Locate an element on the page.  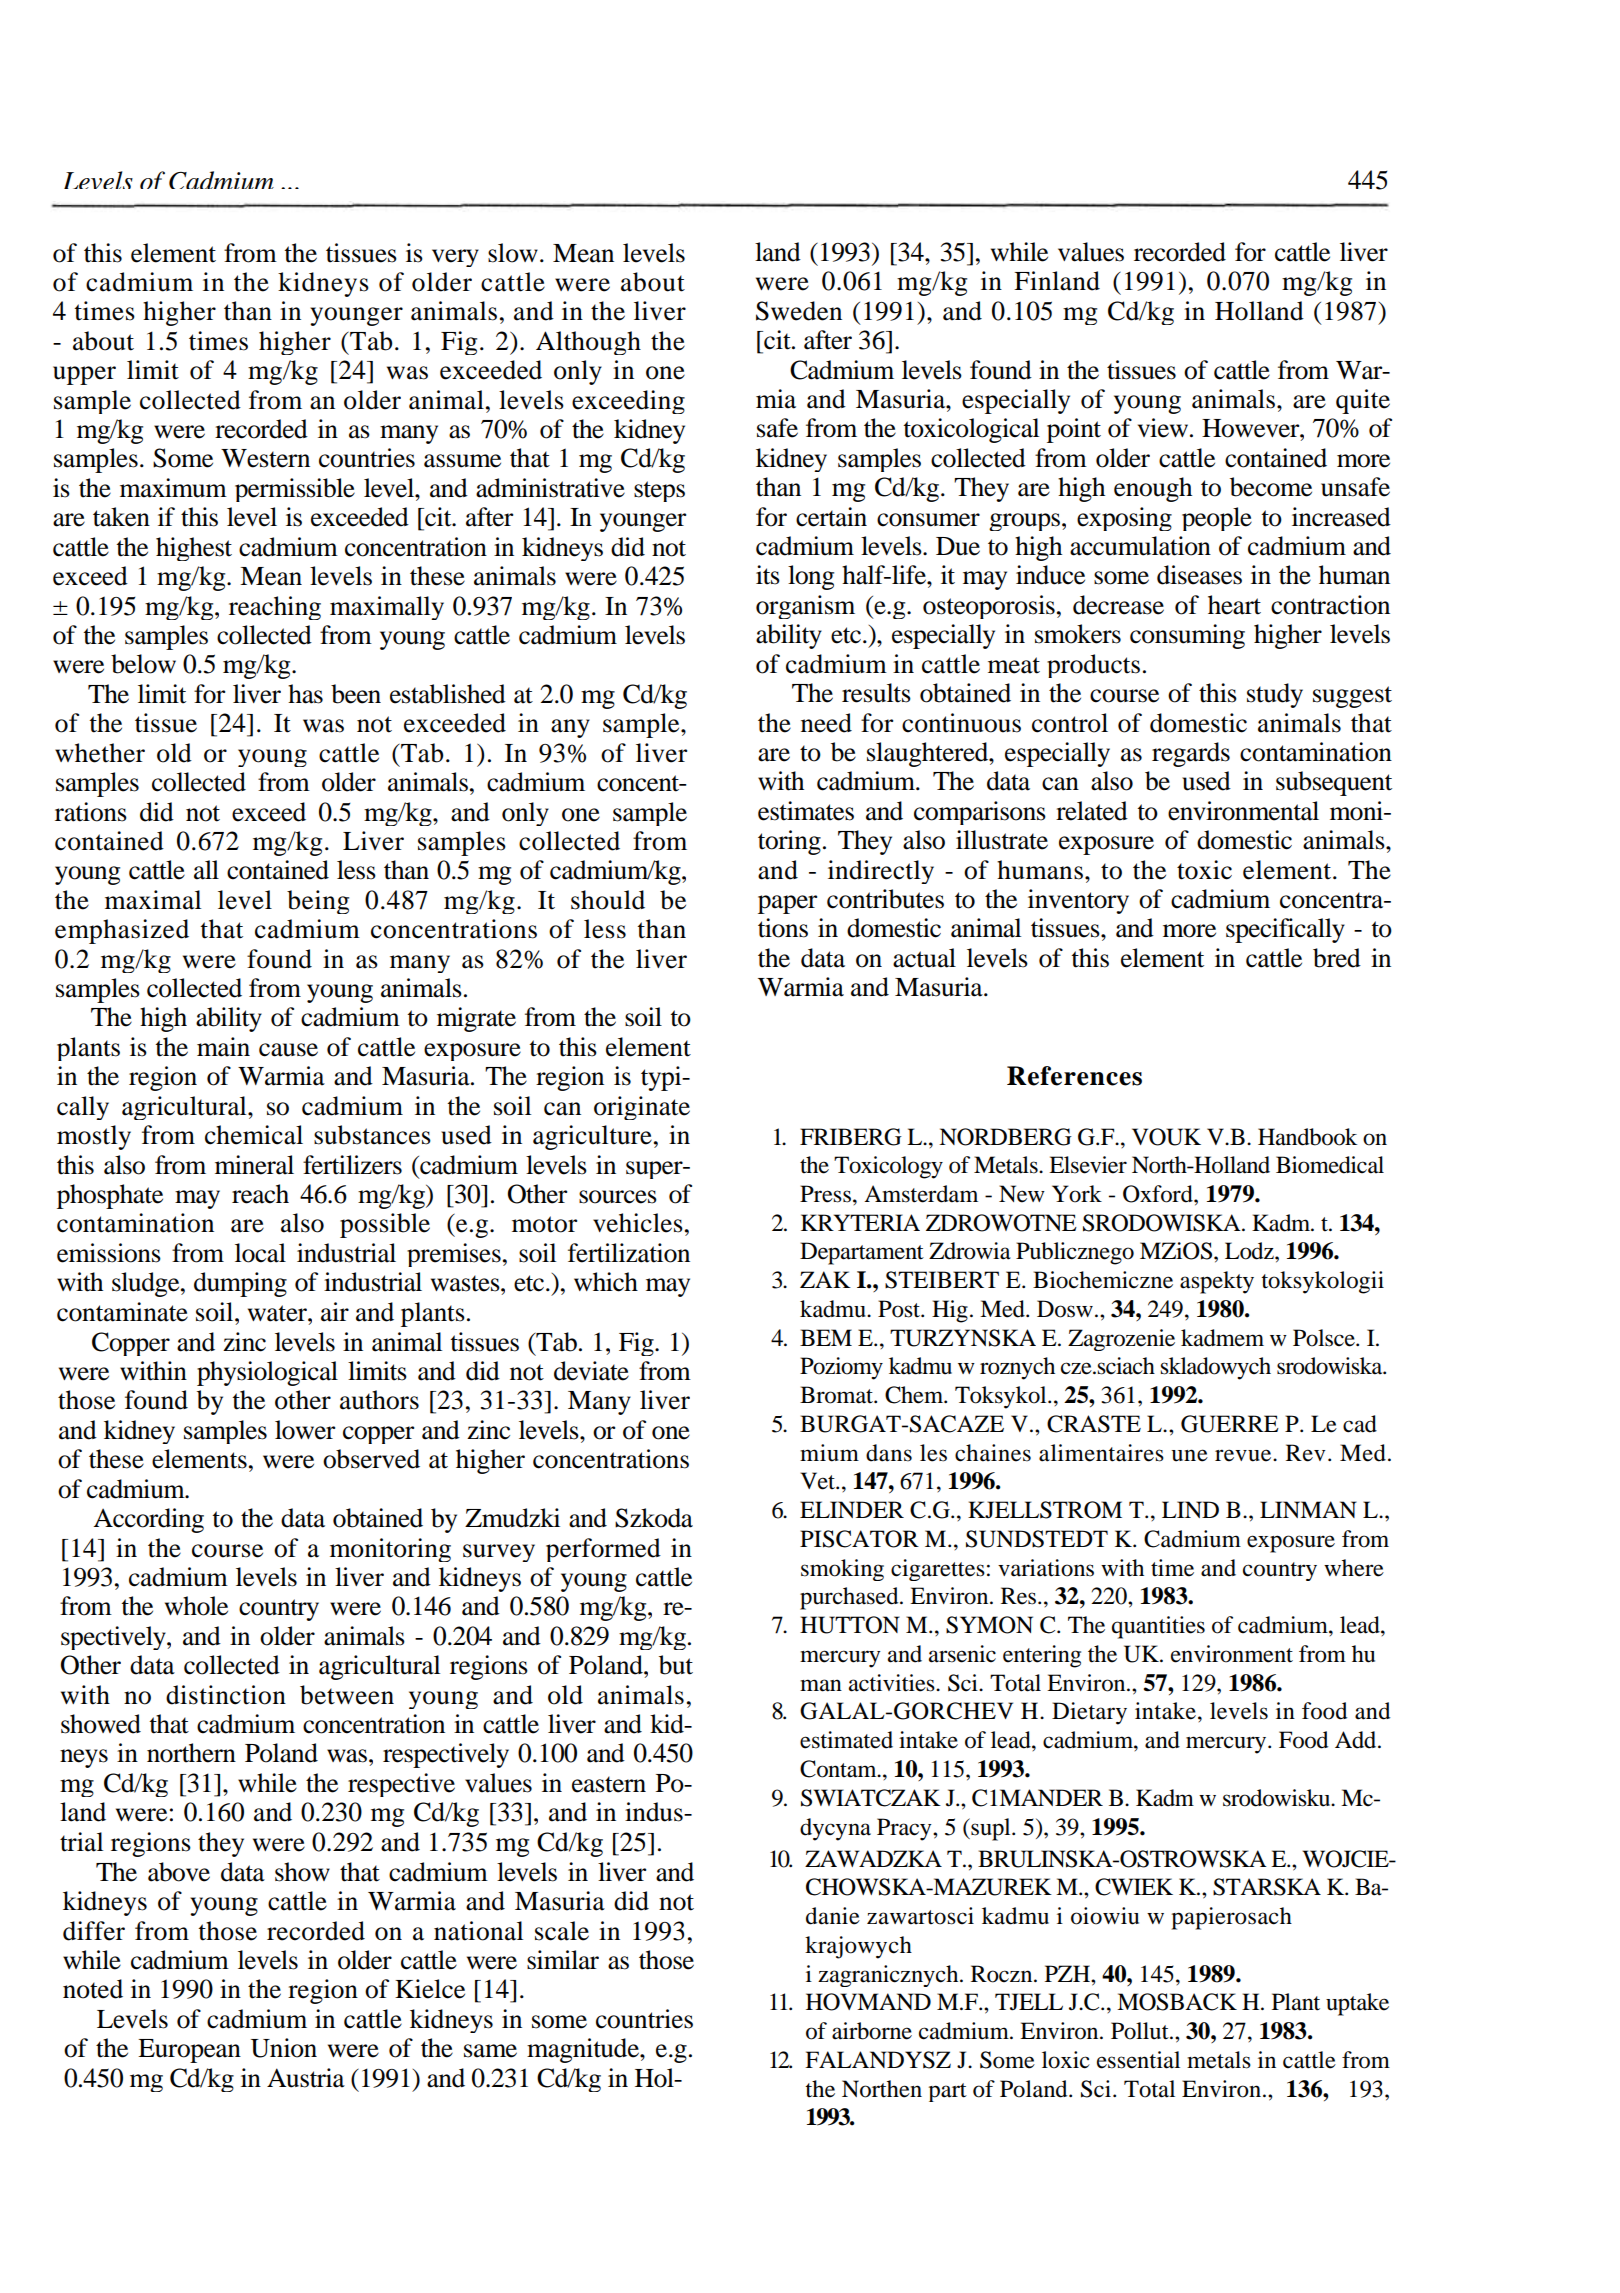
essential is located at coordinates (1138, 2060).
